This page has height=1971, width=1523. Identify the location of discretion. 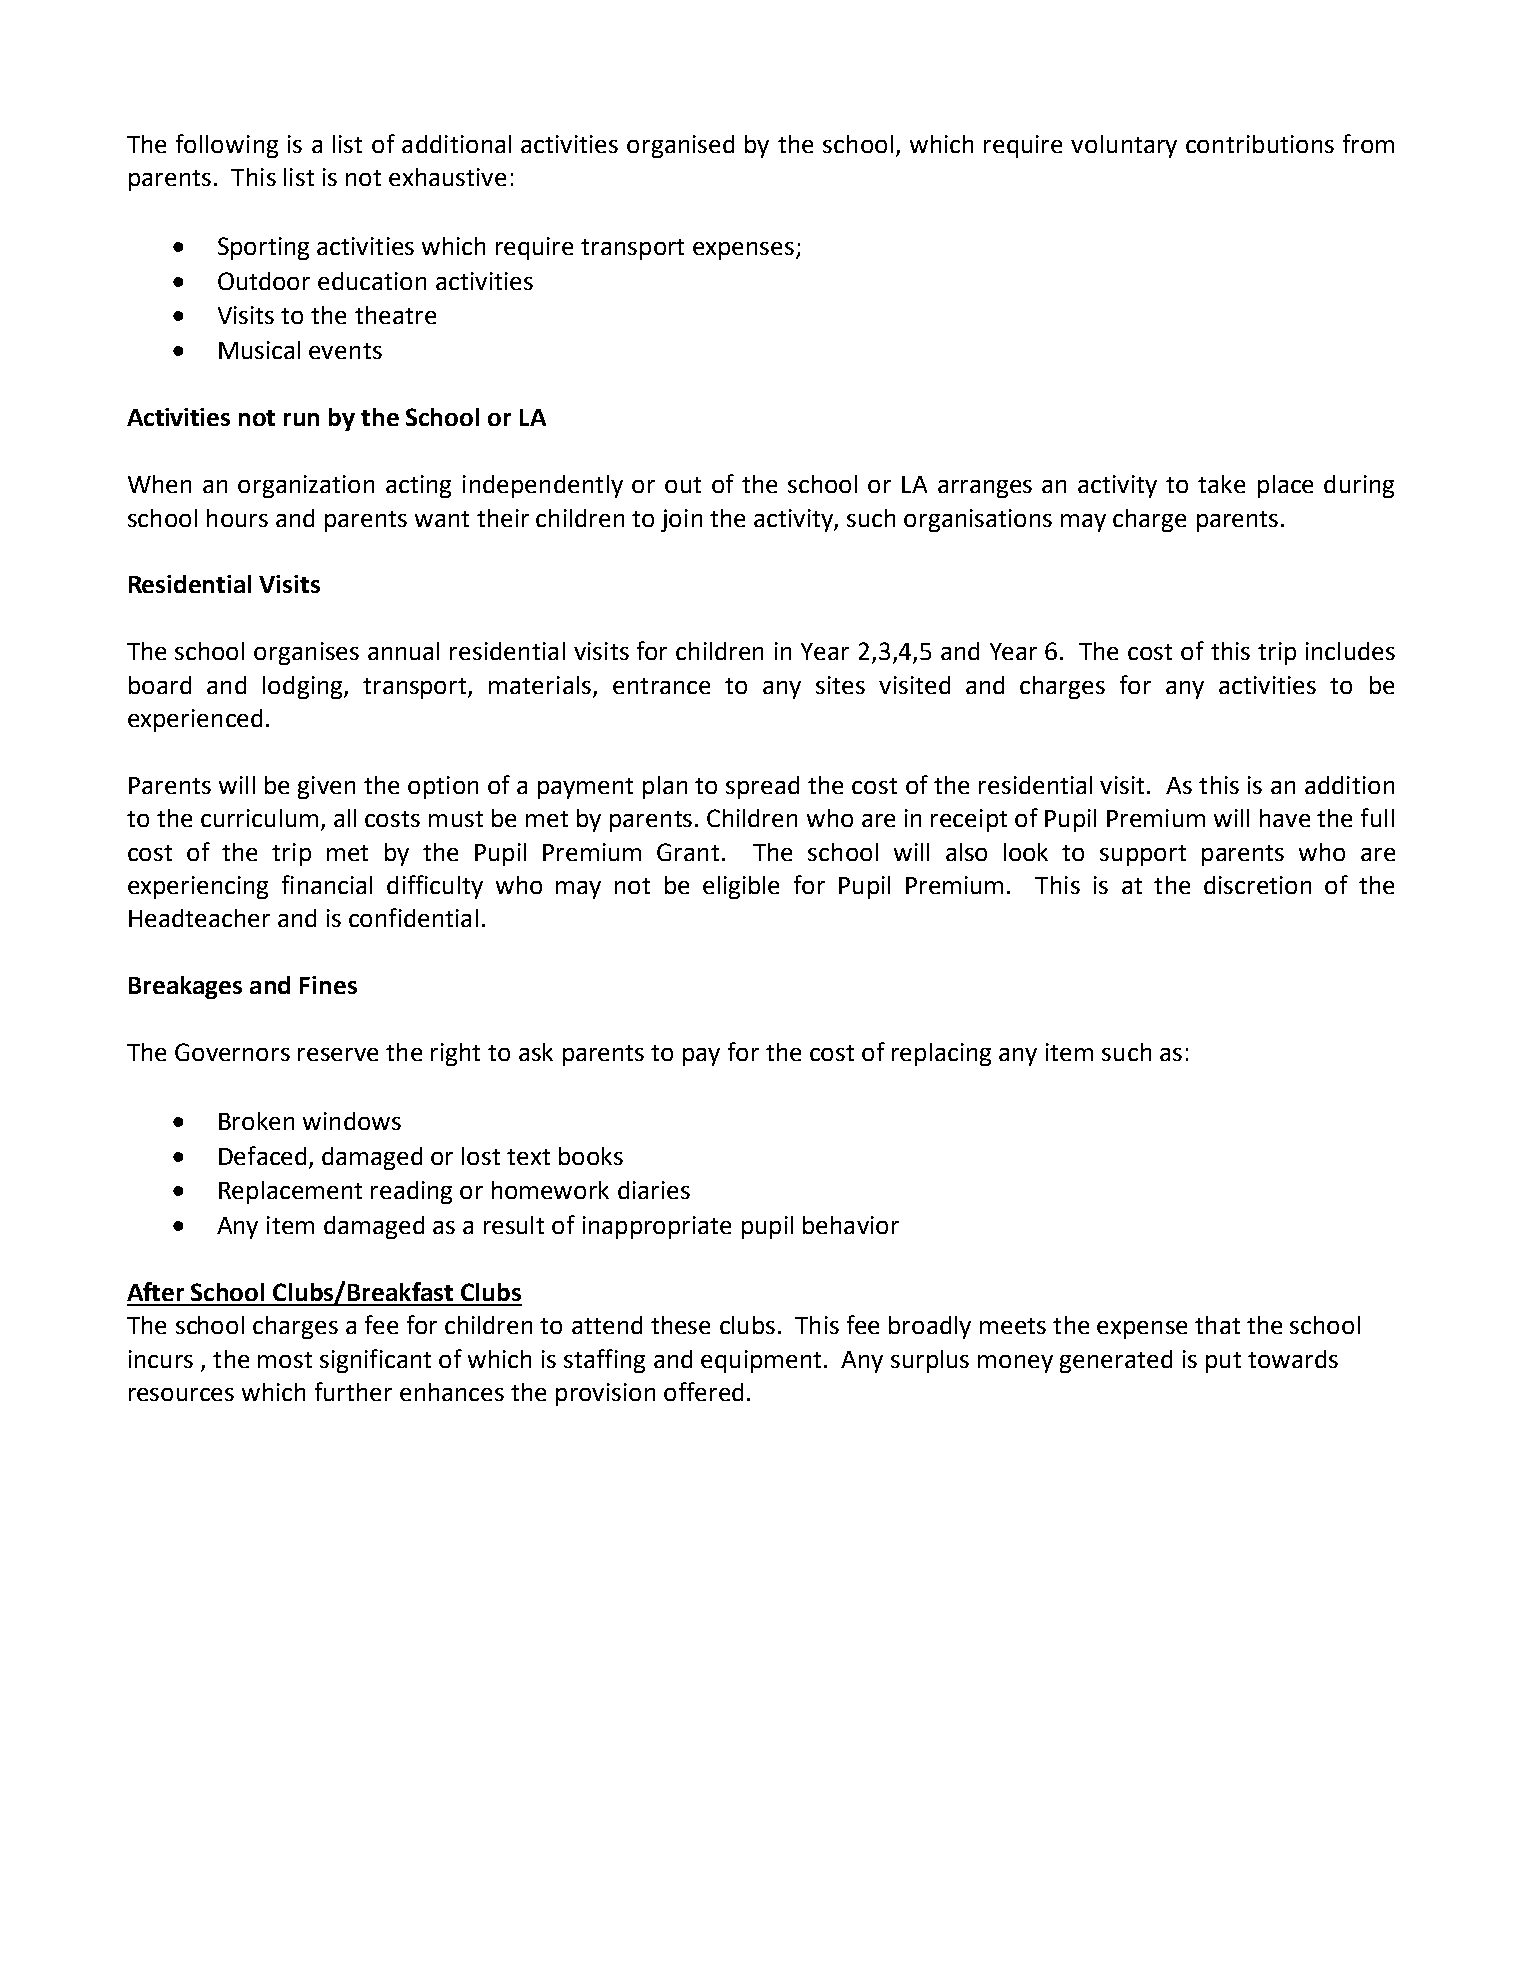
(1257, 885).
